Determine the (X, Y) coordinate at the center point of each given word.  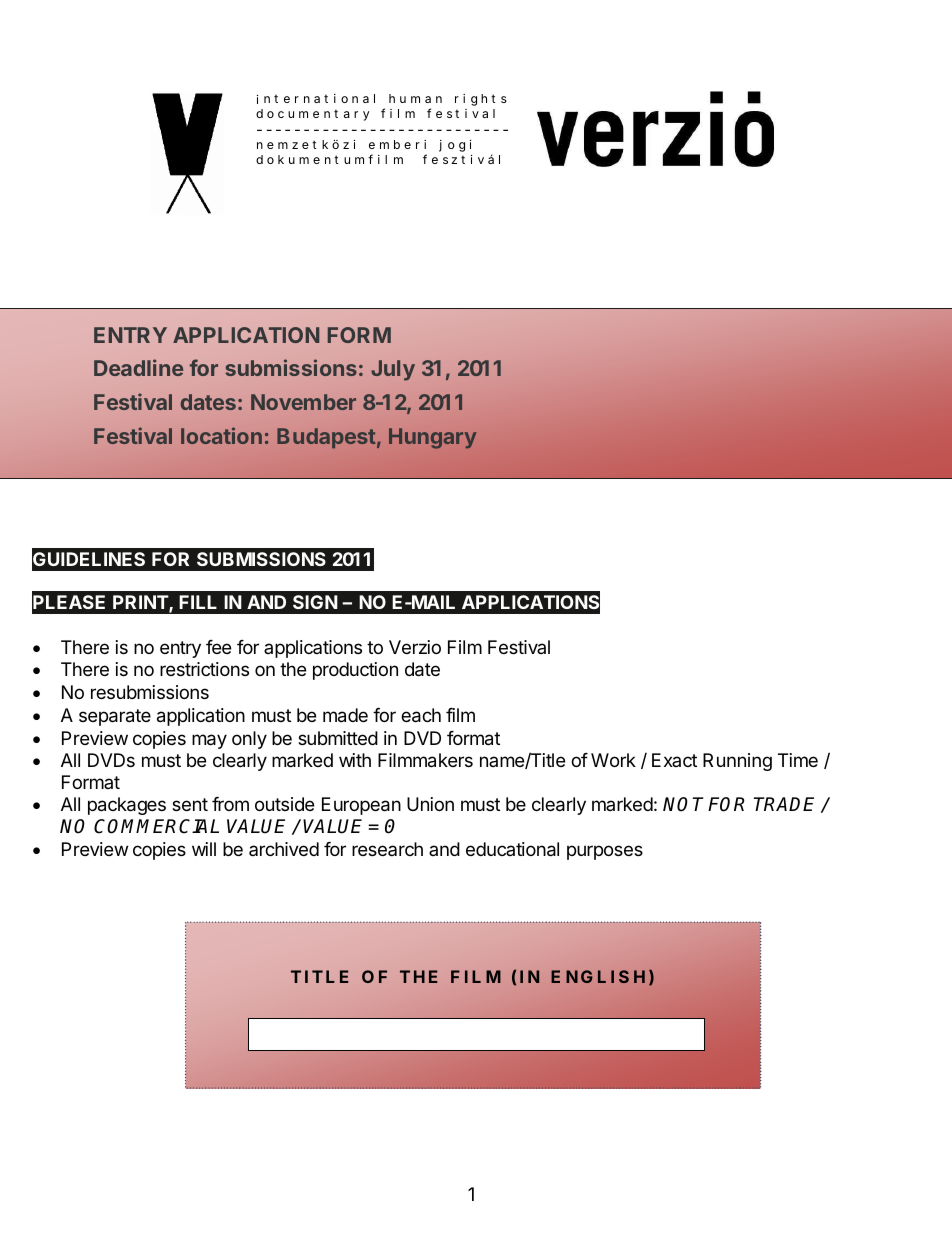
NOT (683, 804)
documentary (312, 115)
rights (481, 100)
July (393, 370)
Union (430, 804)
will (204, 849)
